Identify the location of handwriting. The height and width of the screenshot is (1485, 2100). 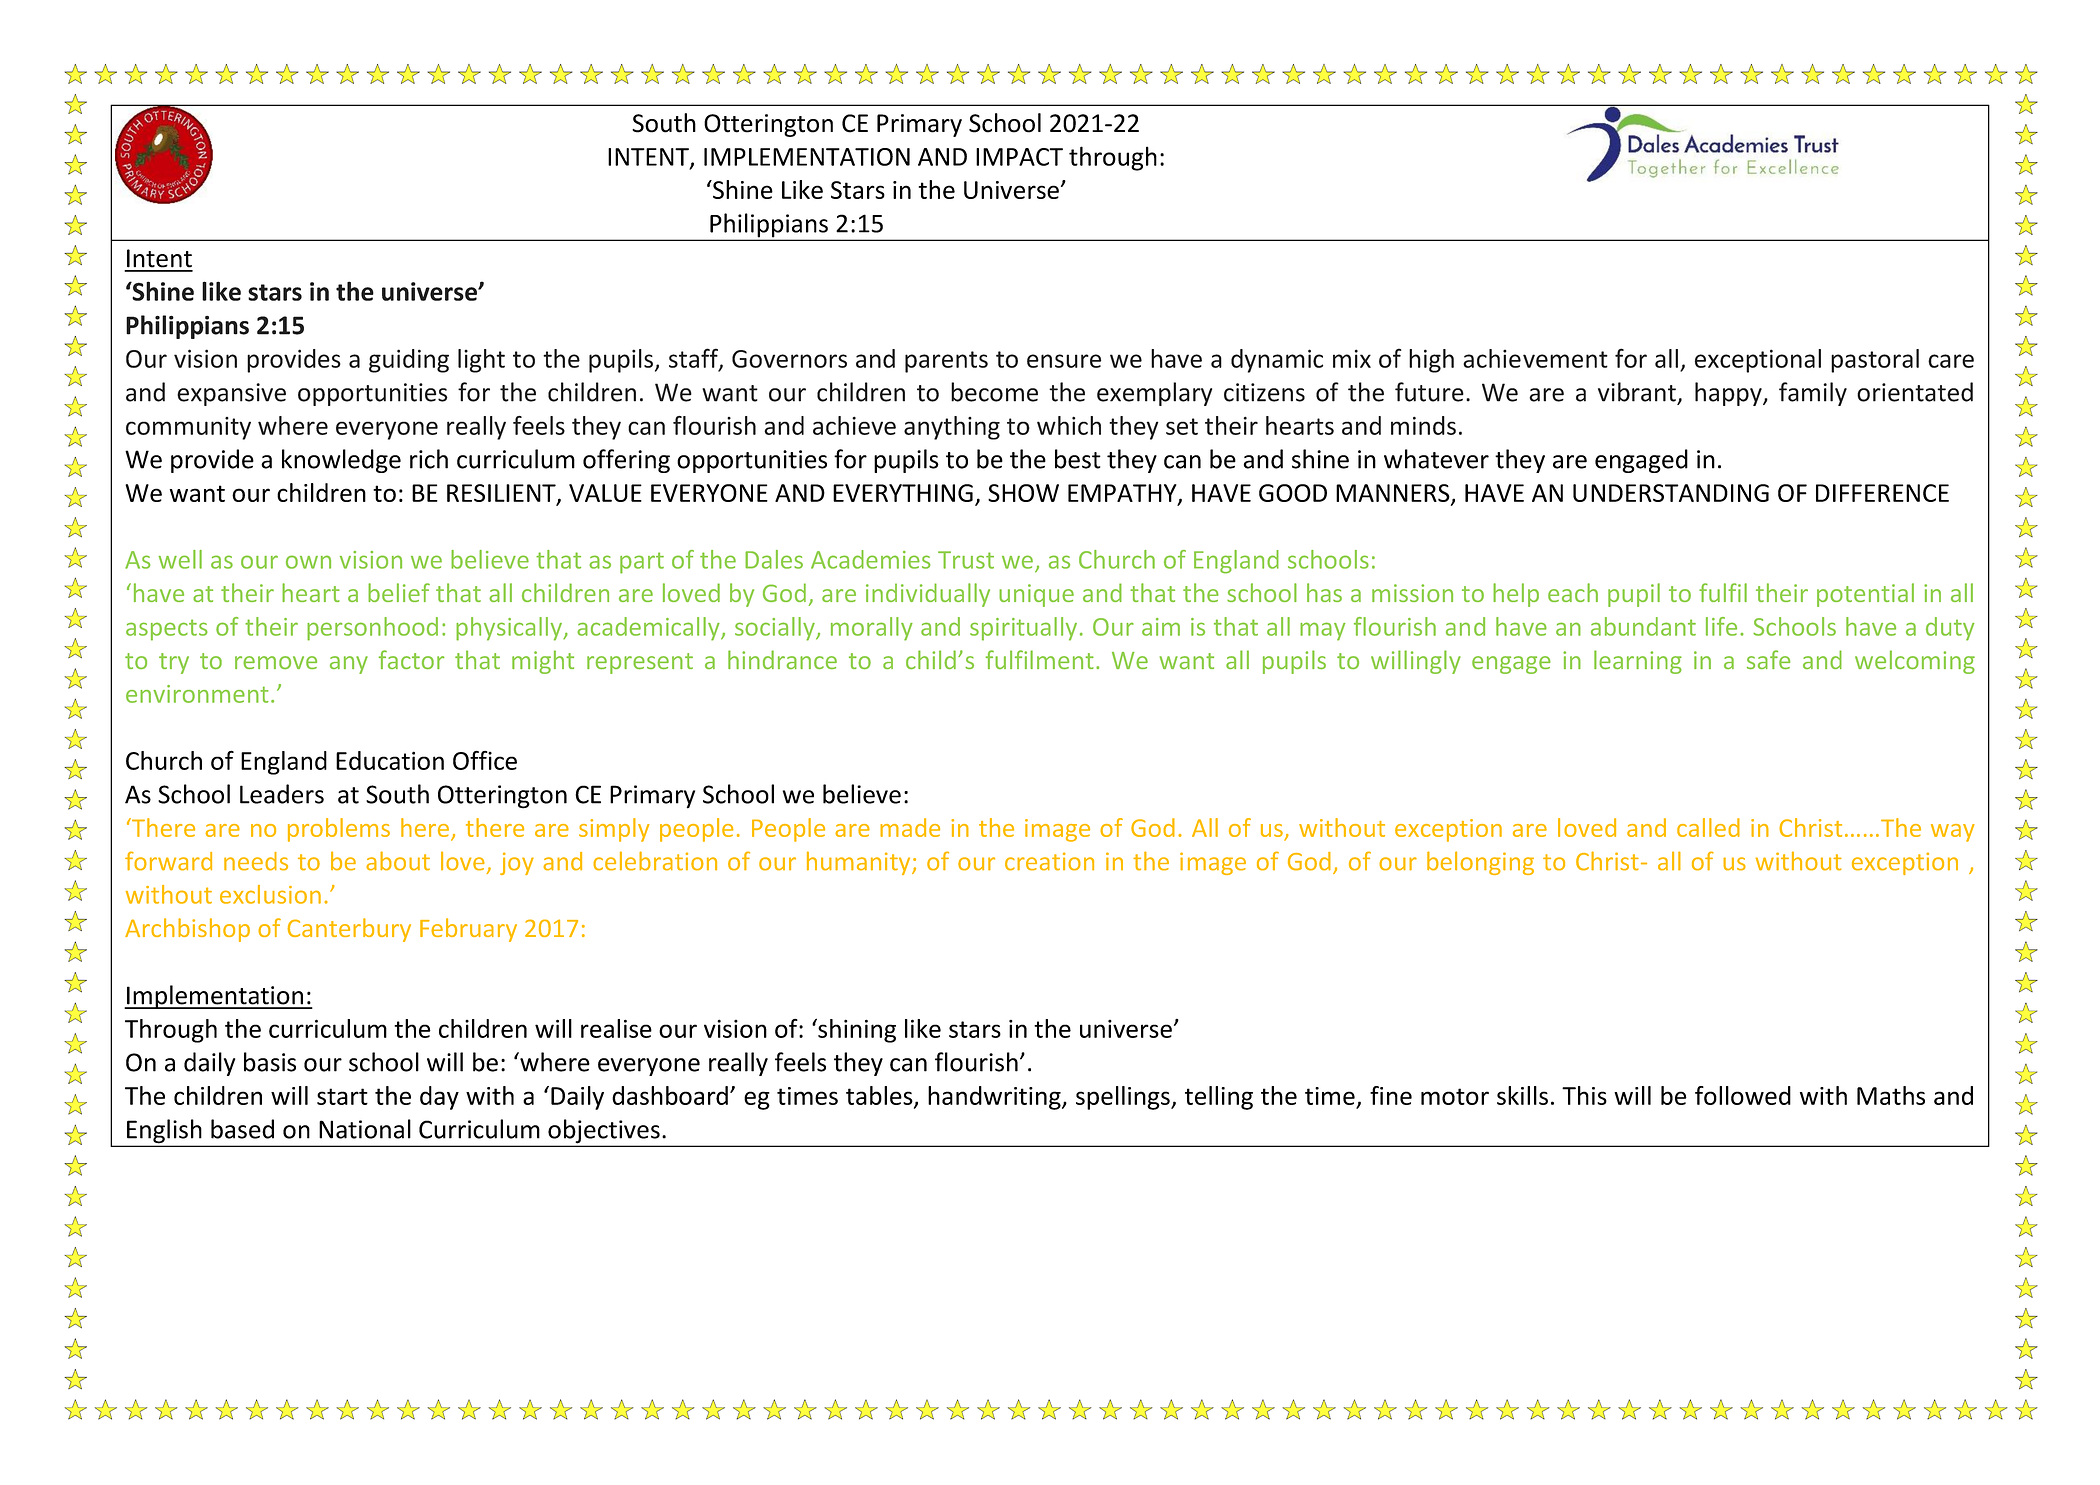
(995, 1098).
